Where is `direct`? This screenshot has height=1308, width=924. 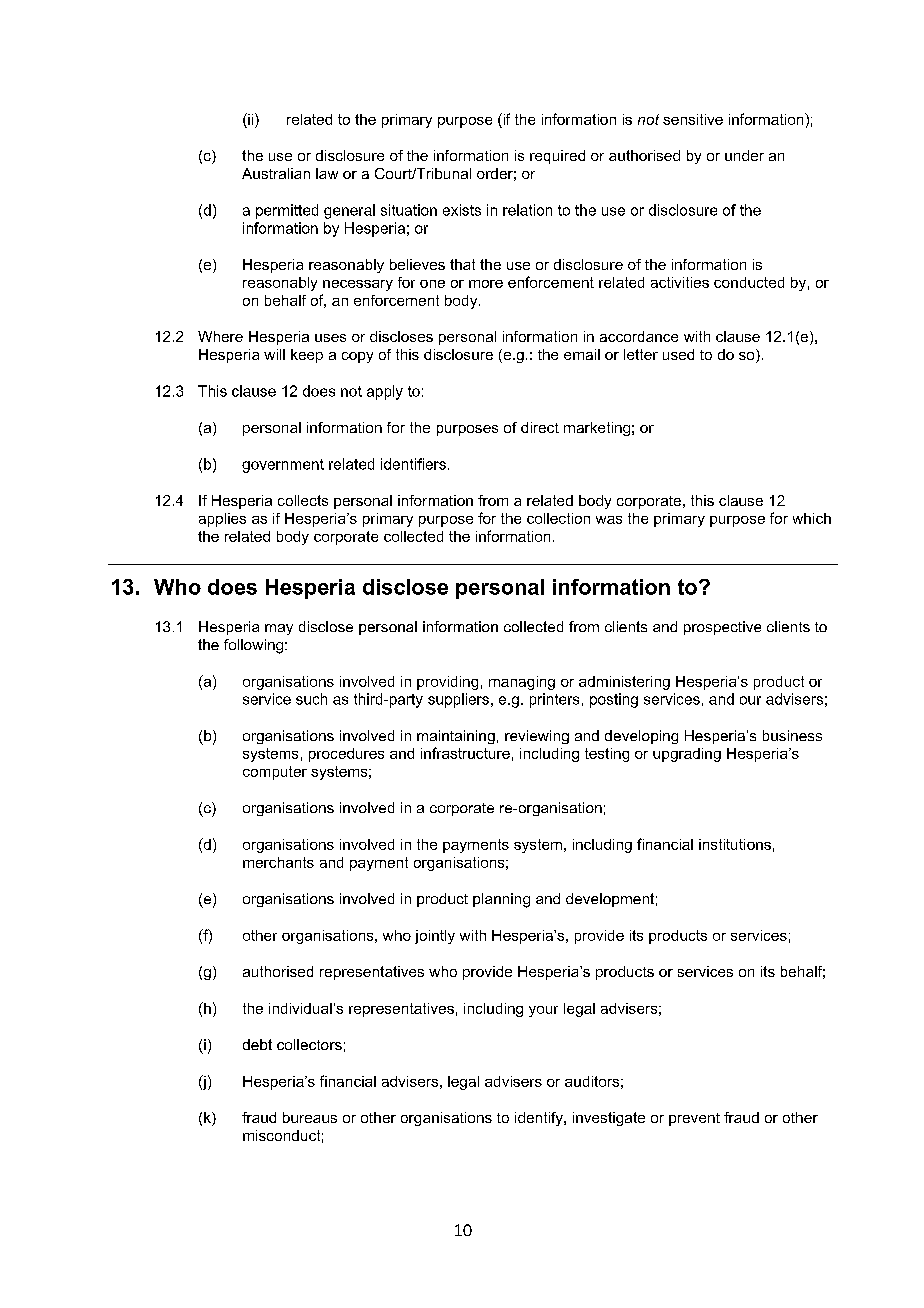
direct is located at coordinates (540, 427).
